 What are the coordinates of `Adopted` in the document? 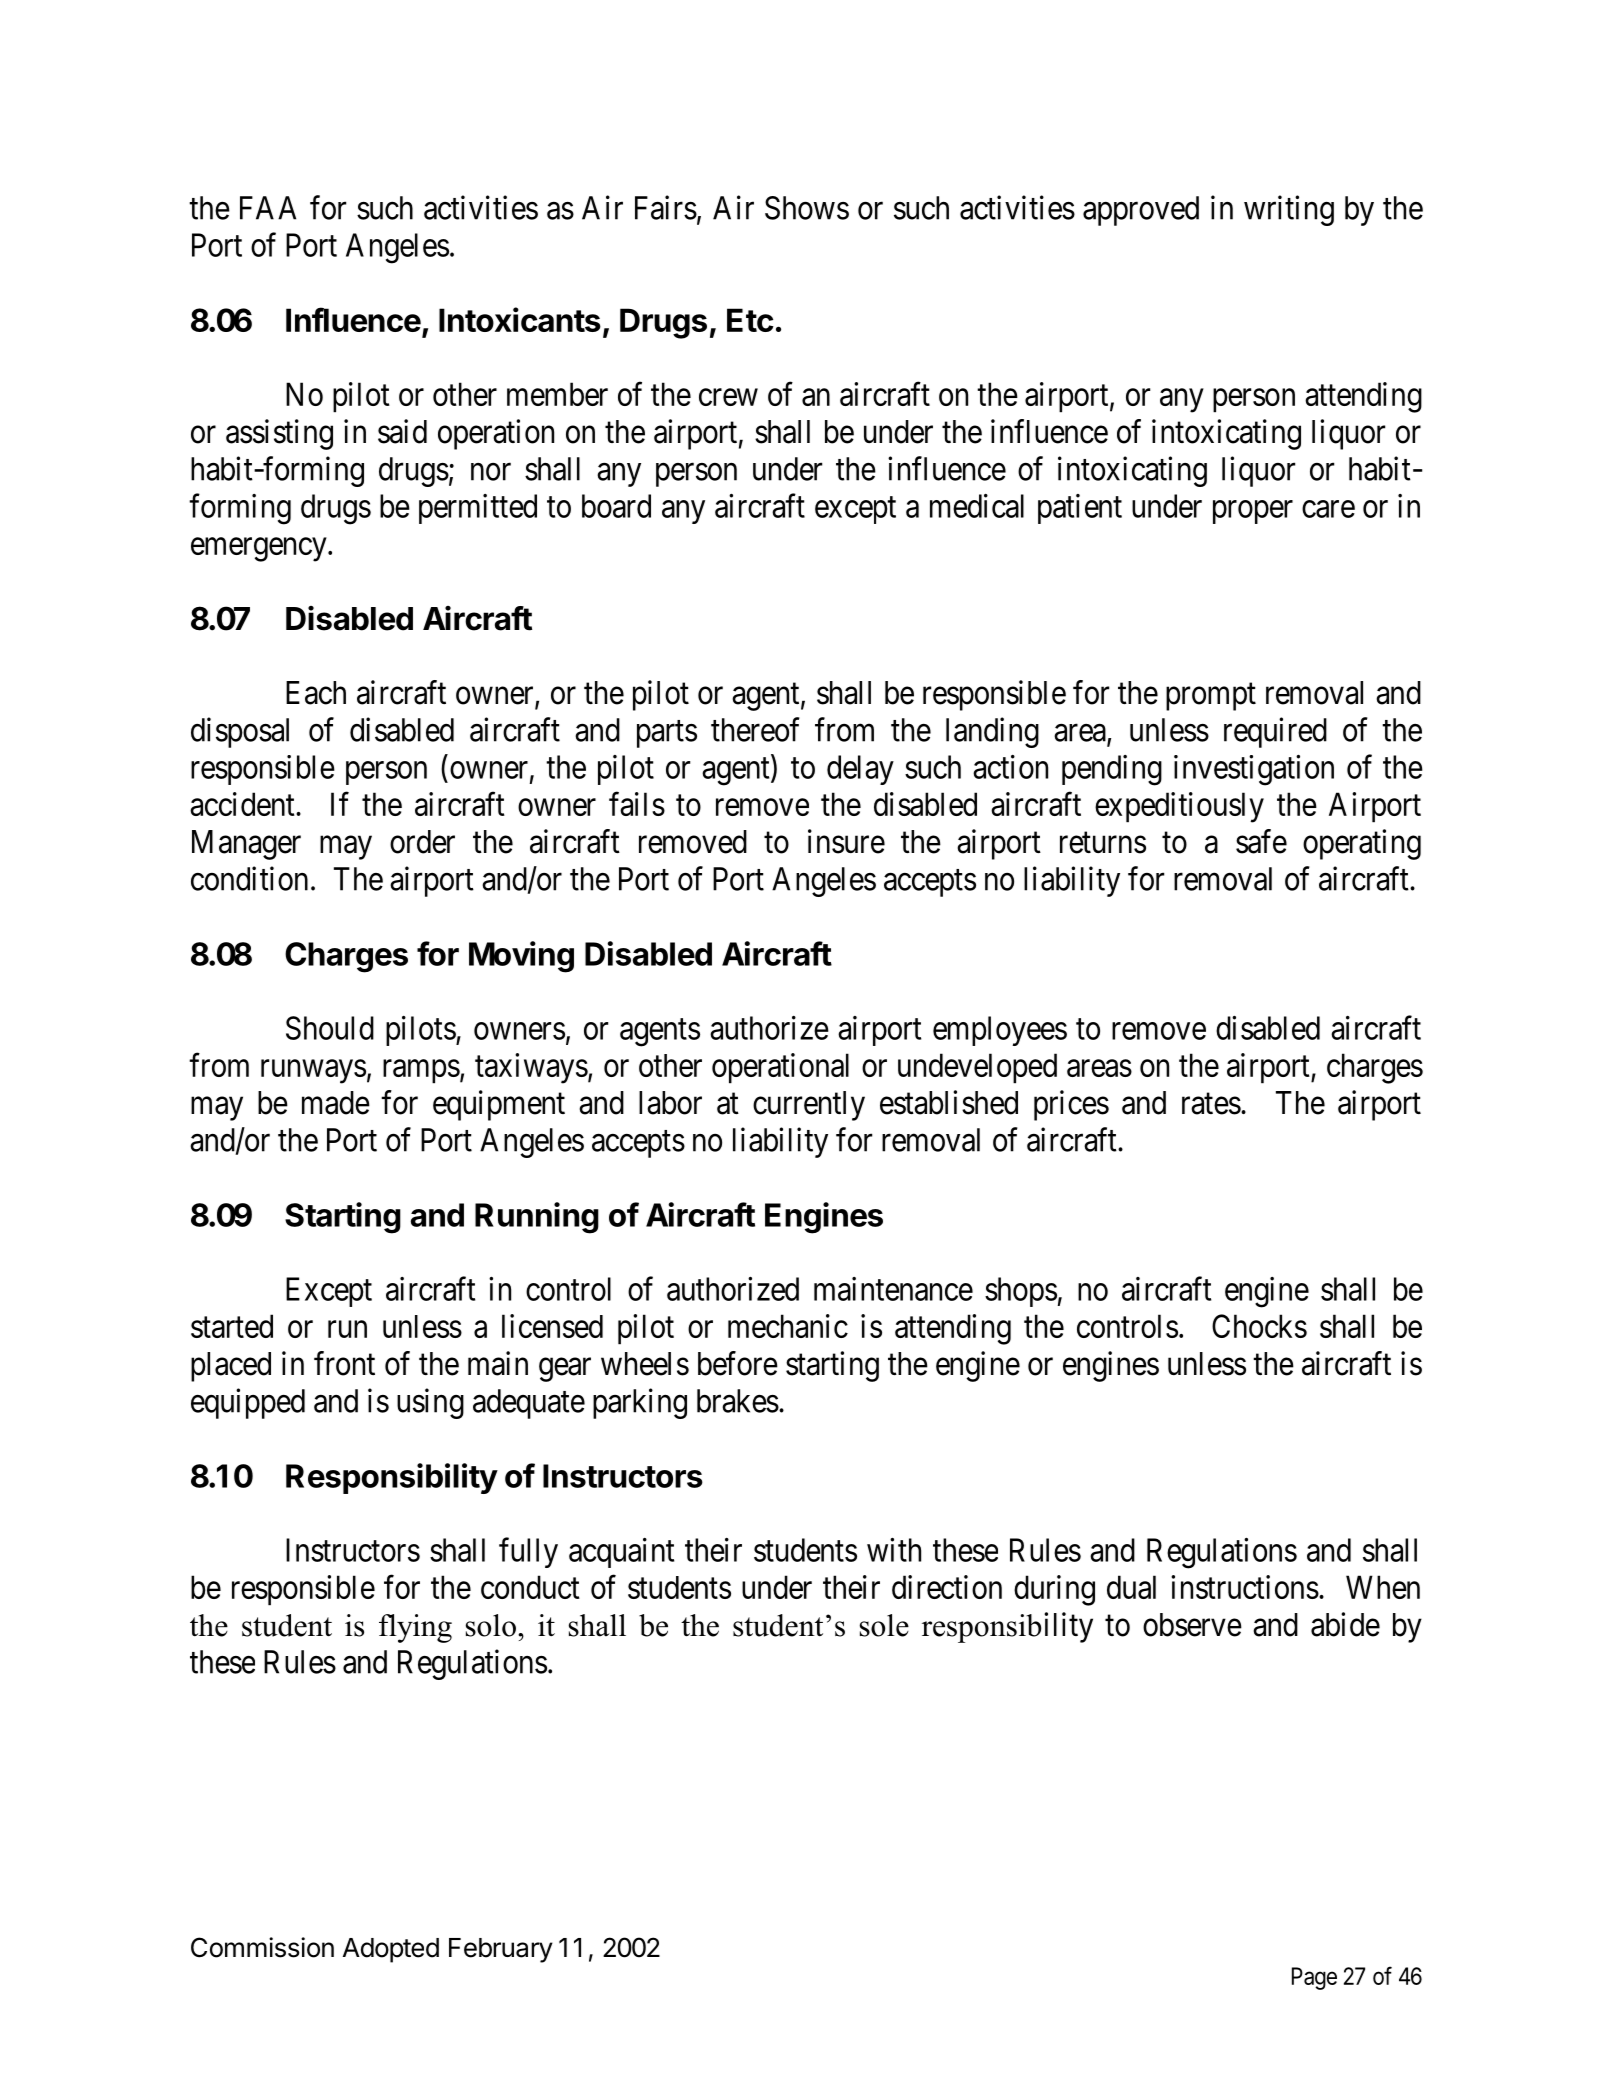 It's located at (391, 1950).
